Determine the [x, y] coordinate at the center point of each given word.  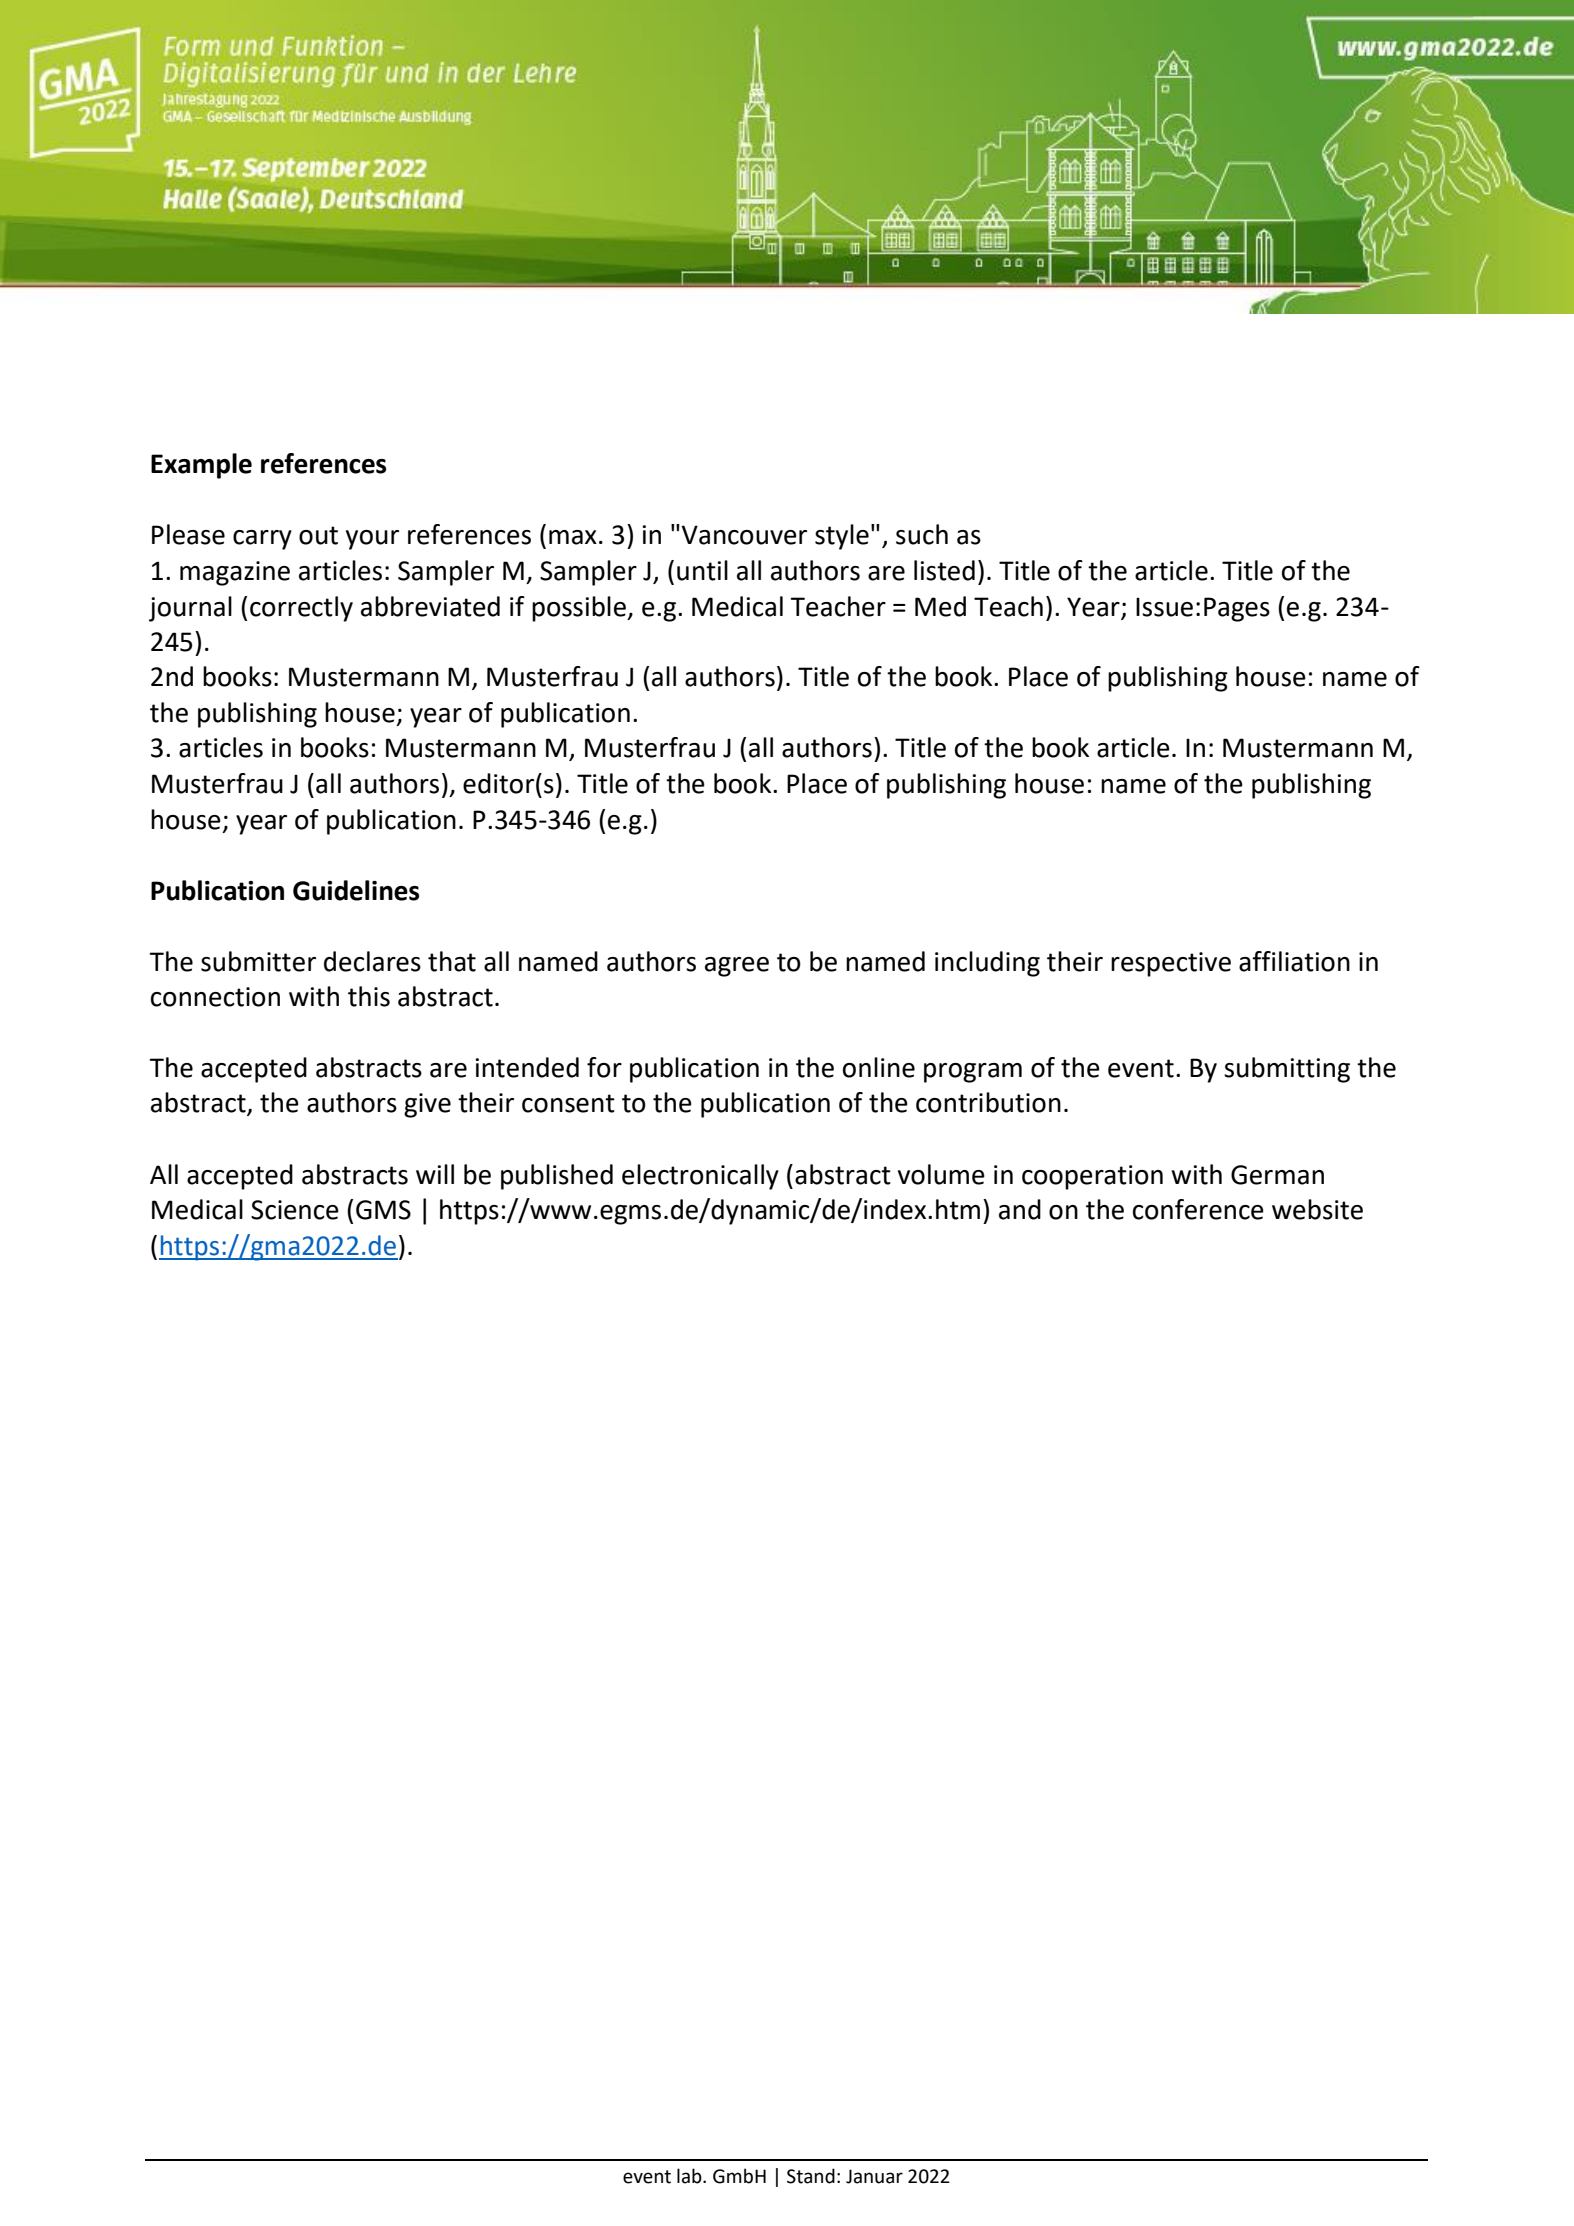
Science [295, 1210]
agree [737, 967]
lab [690, 2176]
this [369, 996]
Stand [811, 2176]
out [318, 535]
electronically [700, 1177]
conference [1198, 1209]
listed [944, 570]
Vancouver [744, 535]
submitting [1287, 1070]
